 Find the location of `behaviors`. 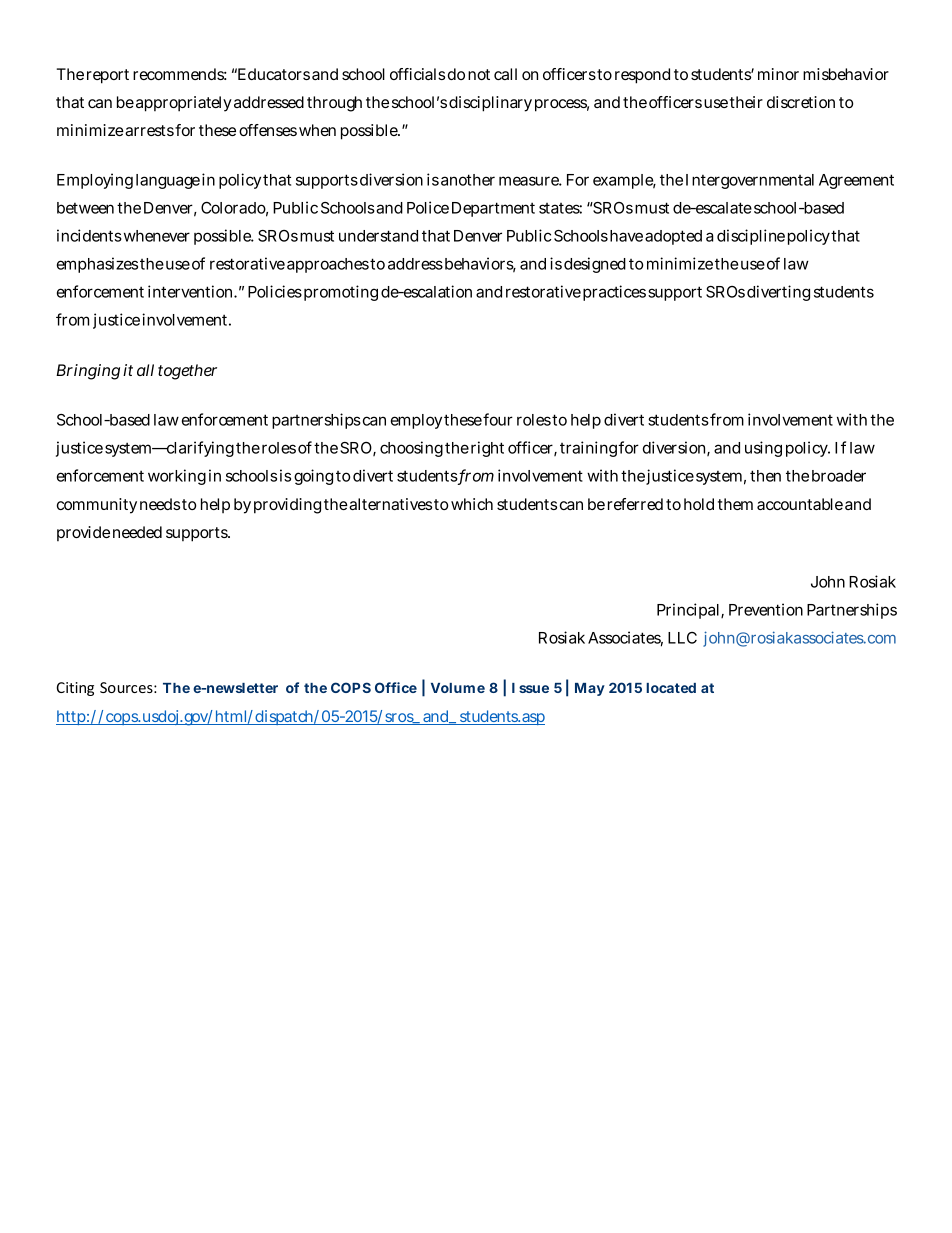

behaviors is located at coordinates (480, 265).
